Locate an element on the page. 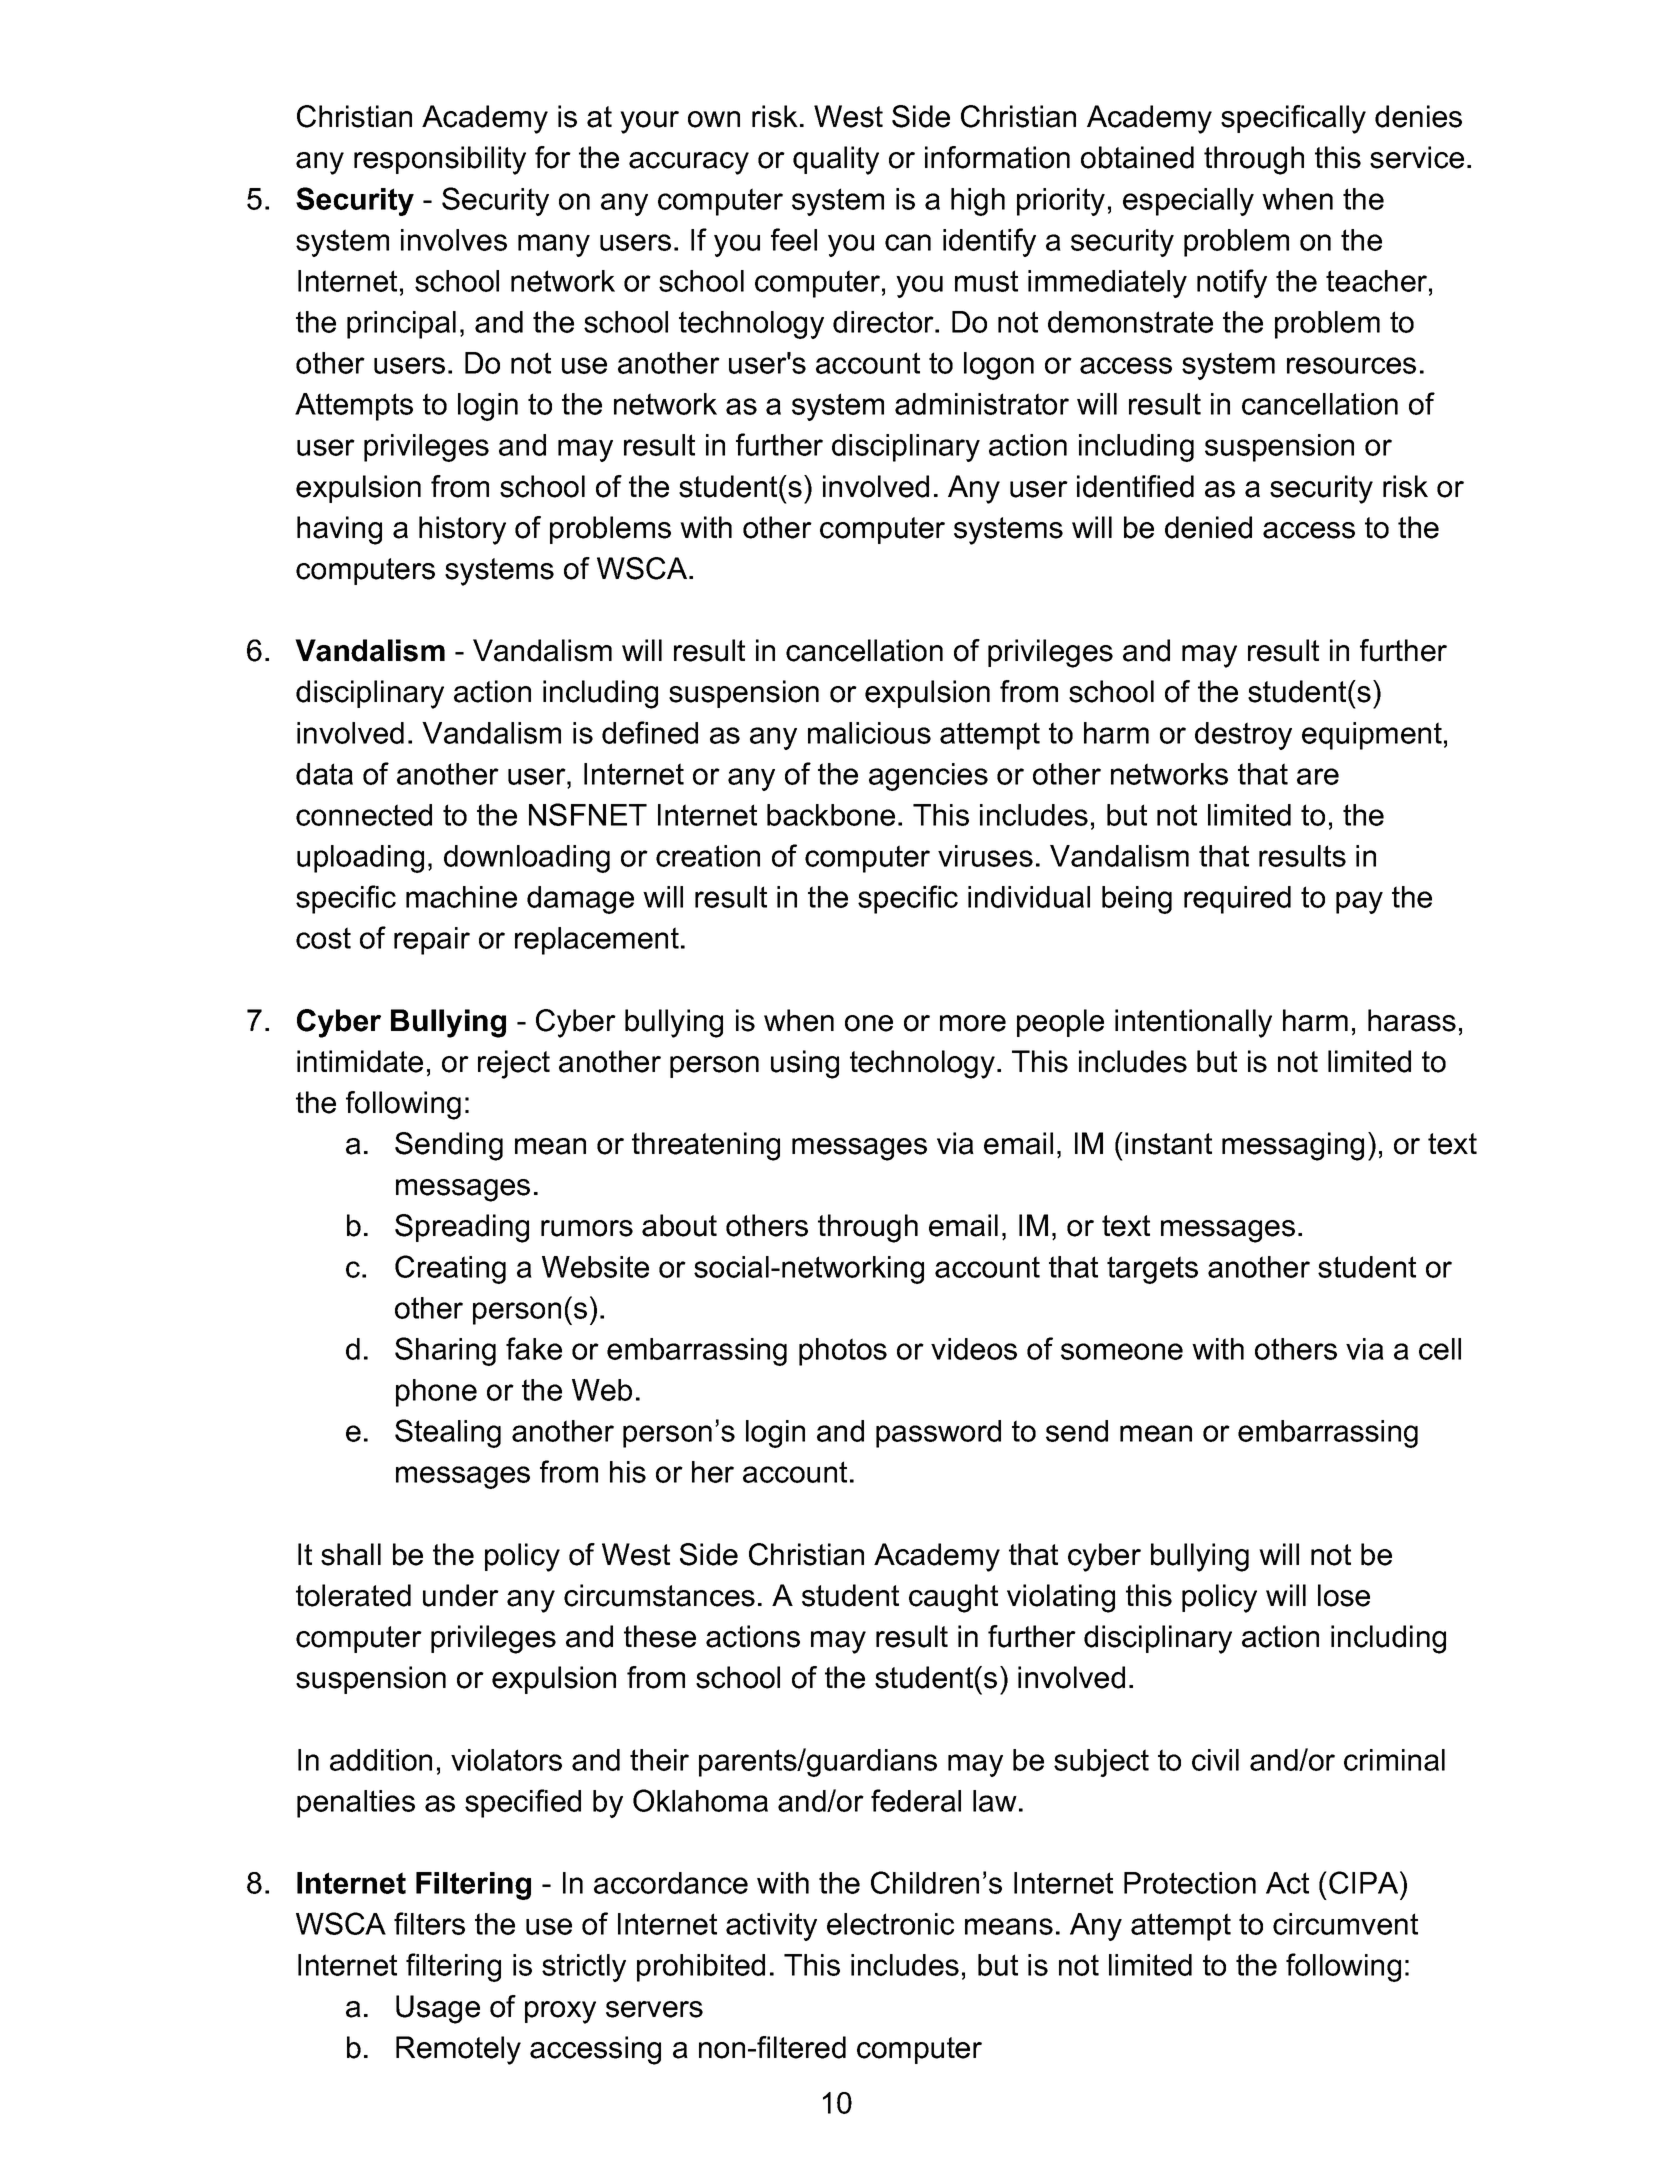 The width and height of the page is (1676, 2169). circumvent is located at coordinates (1345, 1924).
